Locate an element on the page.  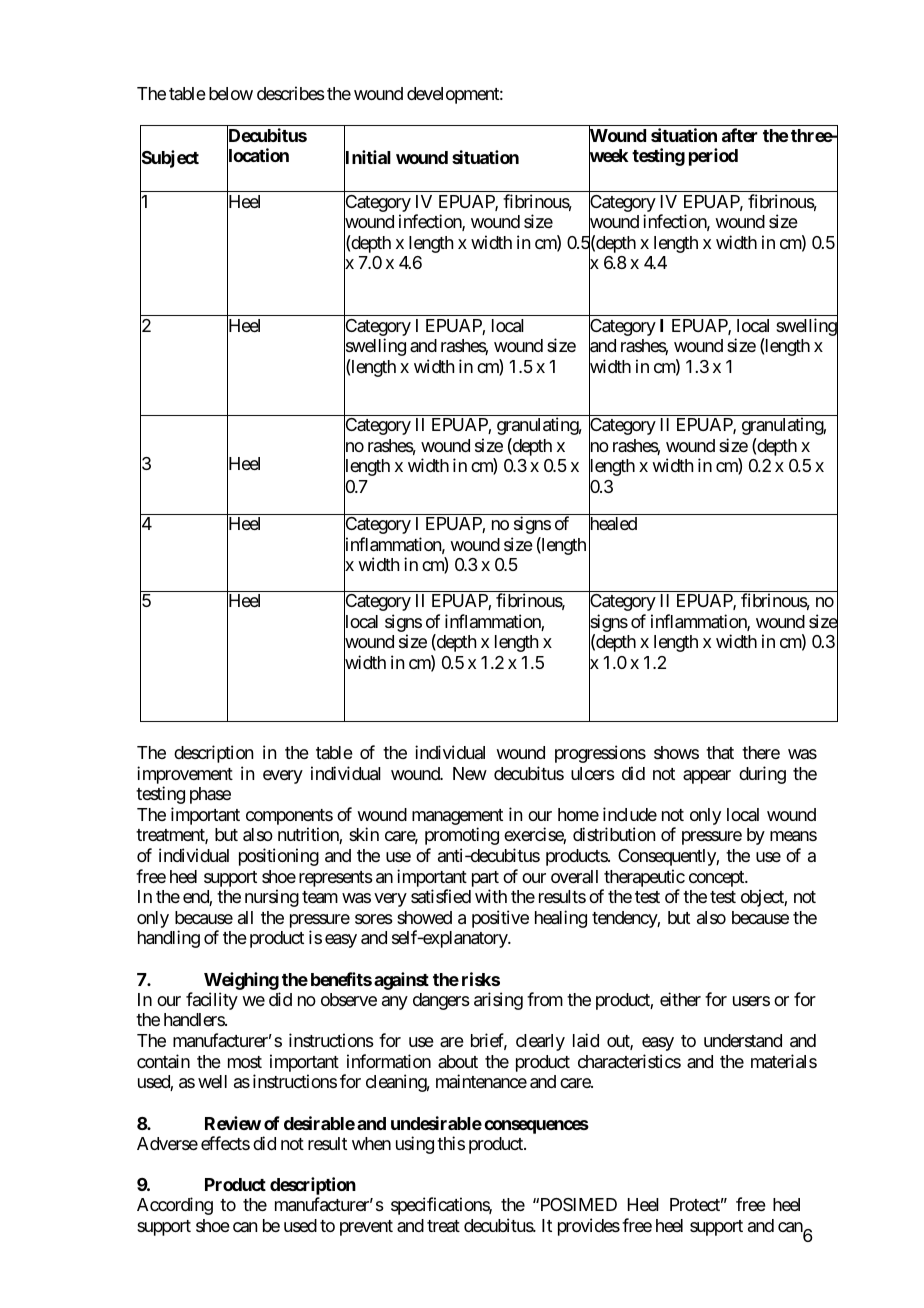
Initial is located at coordinates (367, 158).
